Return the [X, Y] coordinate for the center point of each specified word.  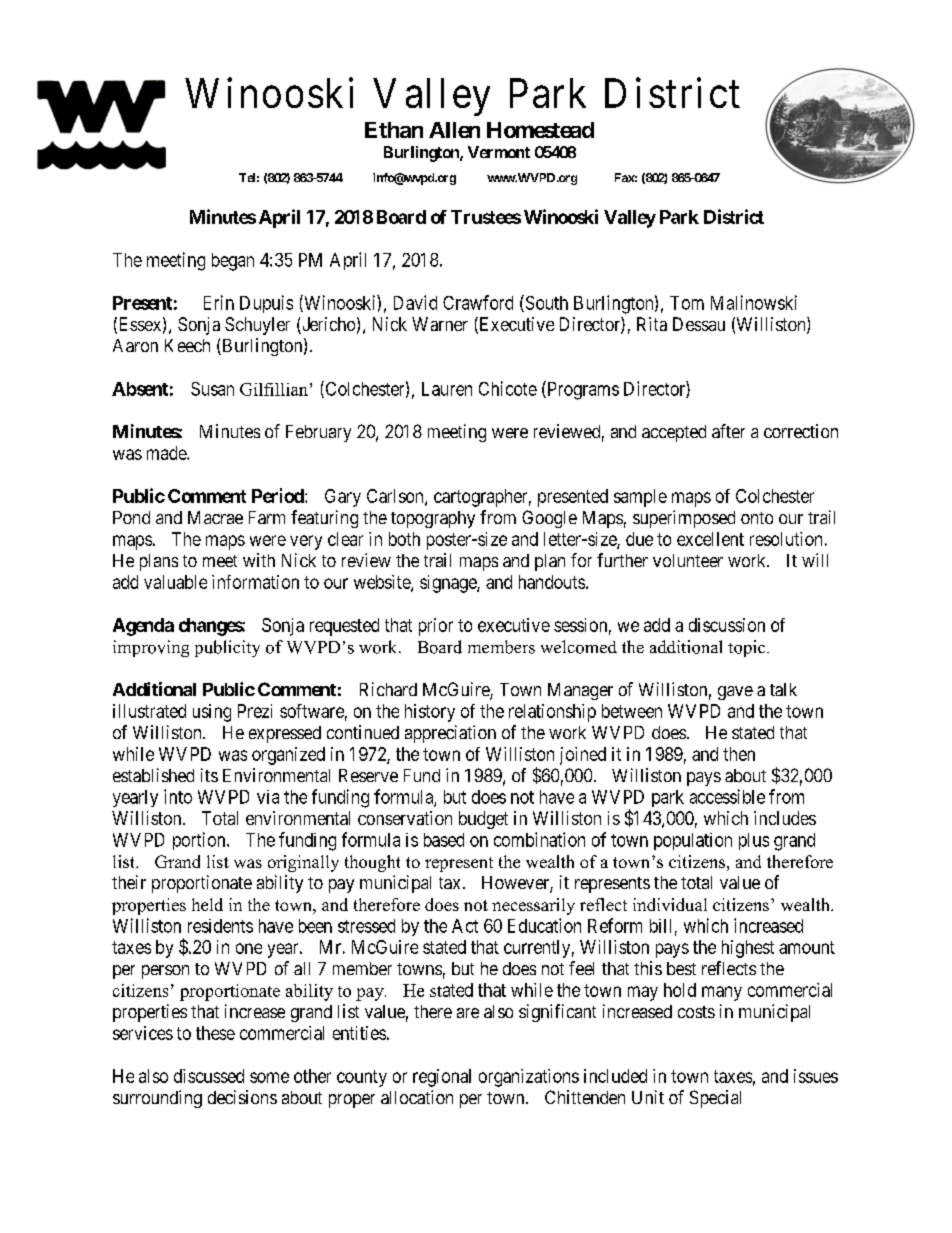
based [444, 840]
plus [754, 841]
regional [442, 1078]
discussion [727, 625]
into [178, 796]
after [728, 431]
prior [436, 627]
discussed [209, 1076]
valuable [175, 582]
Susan [212, 389]
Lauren [447, 389]
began [233, 262]
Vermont [499, 152]
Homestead [540, 130]
